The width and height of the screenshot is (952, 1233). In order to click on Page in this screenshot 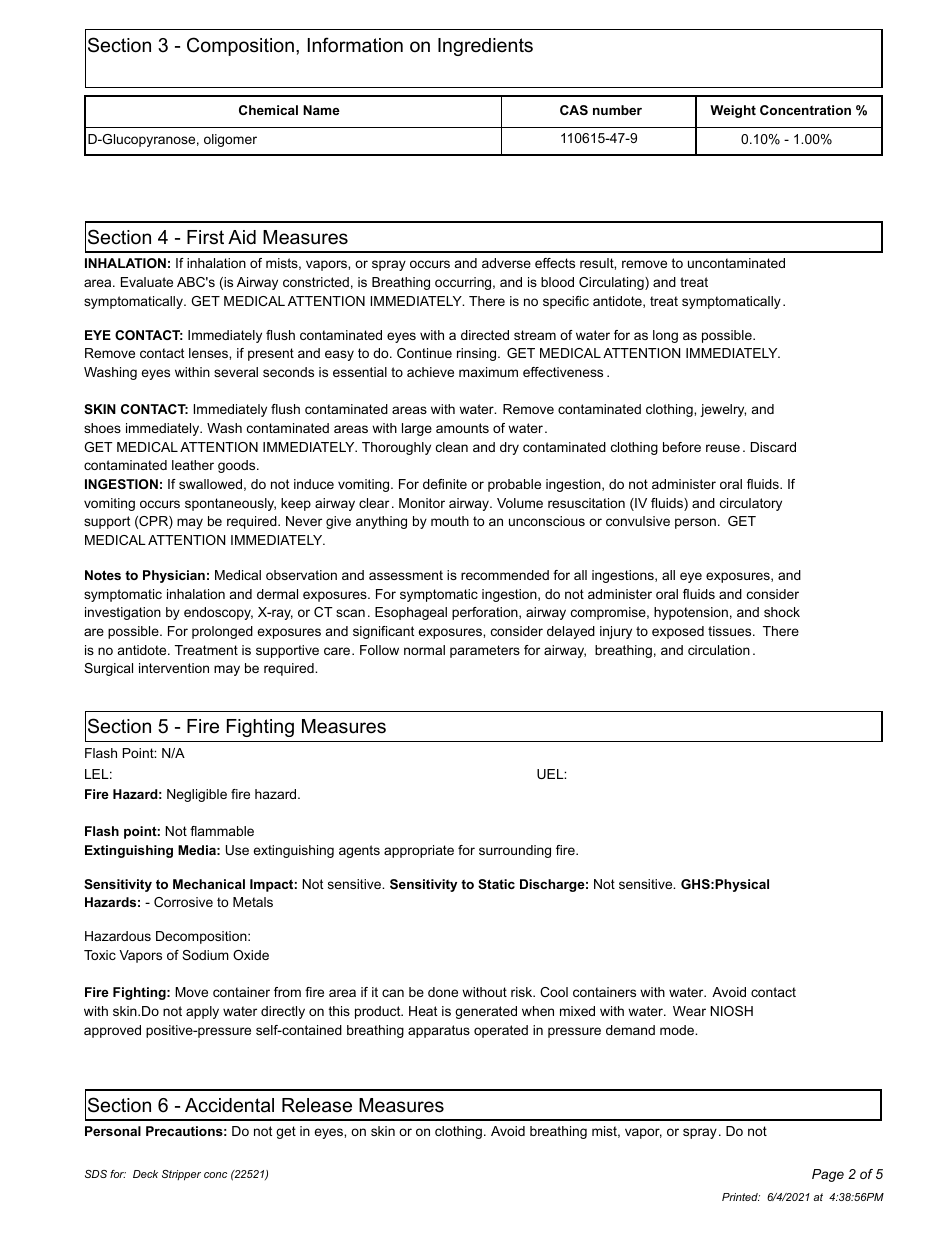, I will do `click(828, 1175)`.
